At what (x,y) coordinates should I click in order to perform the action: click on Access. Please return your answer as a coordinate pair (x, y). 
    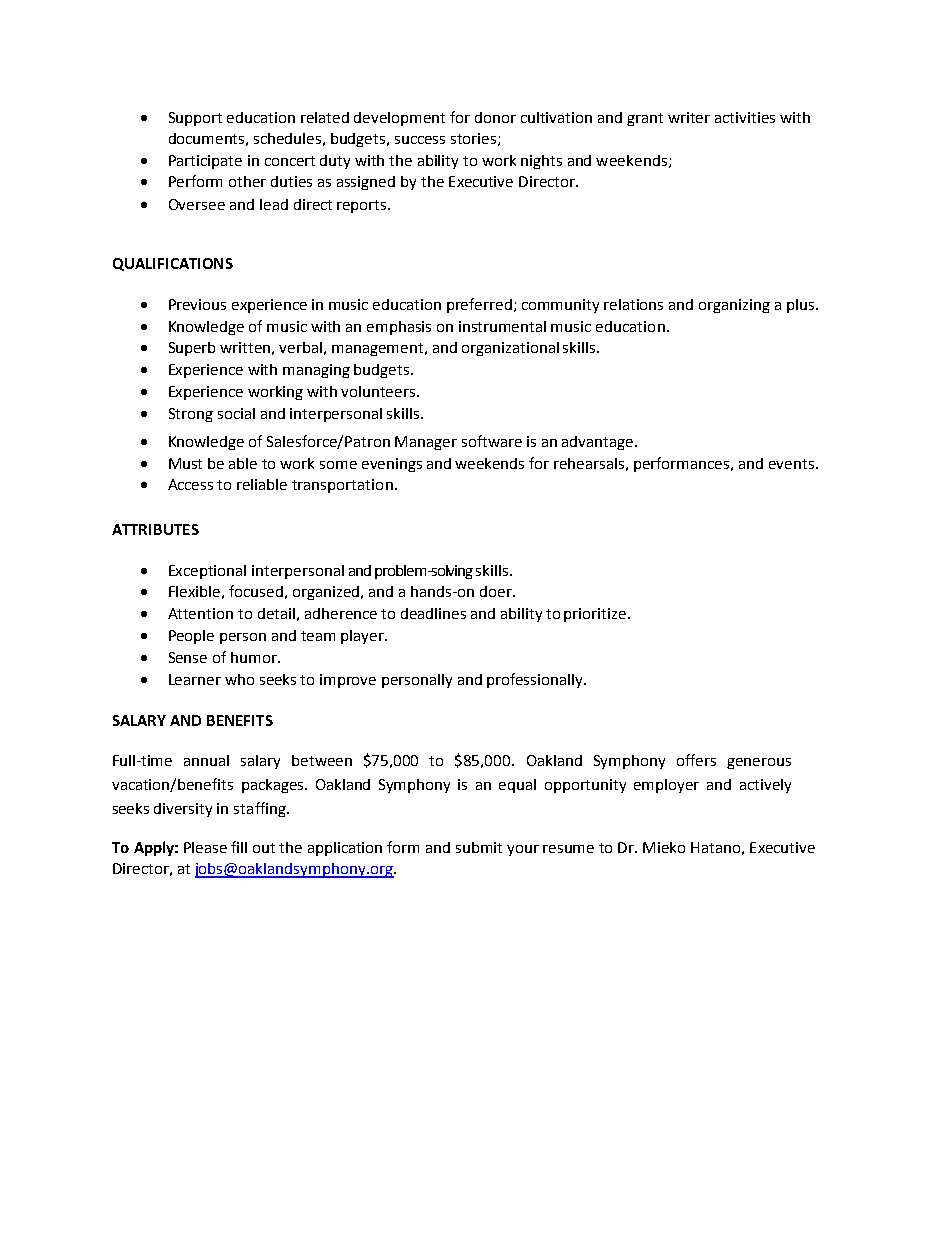
    Looking at the image, I should click on (190, 484).
